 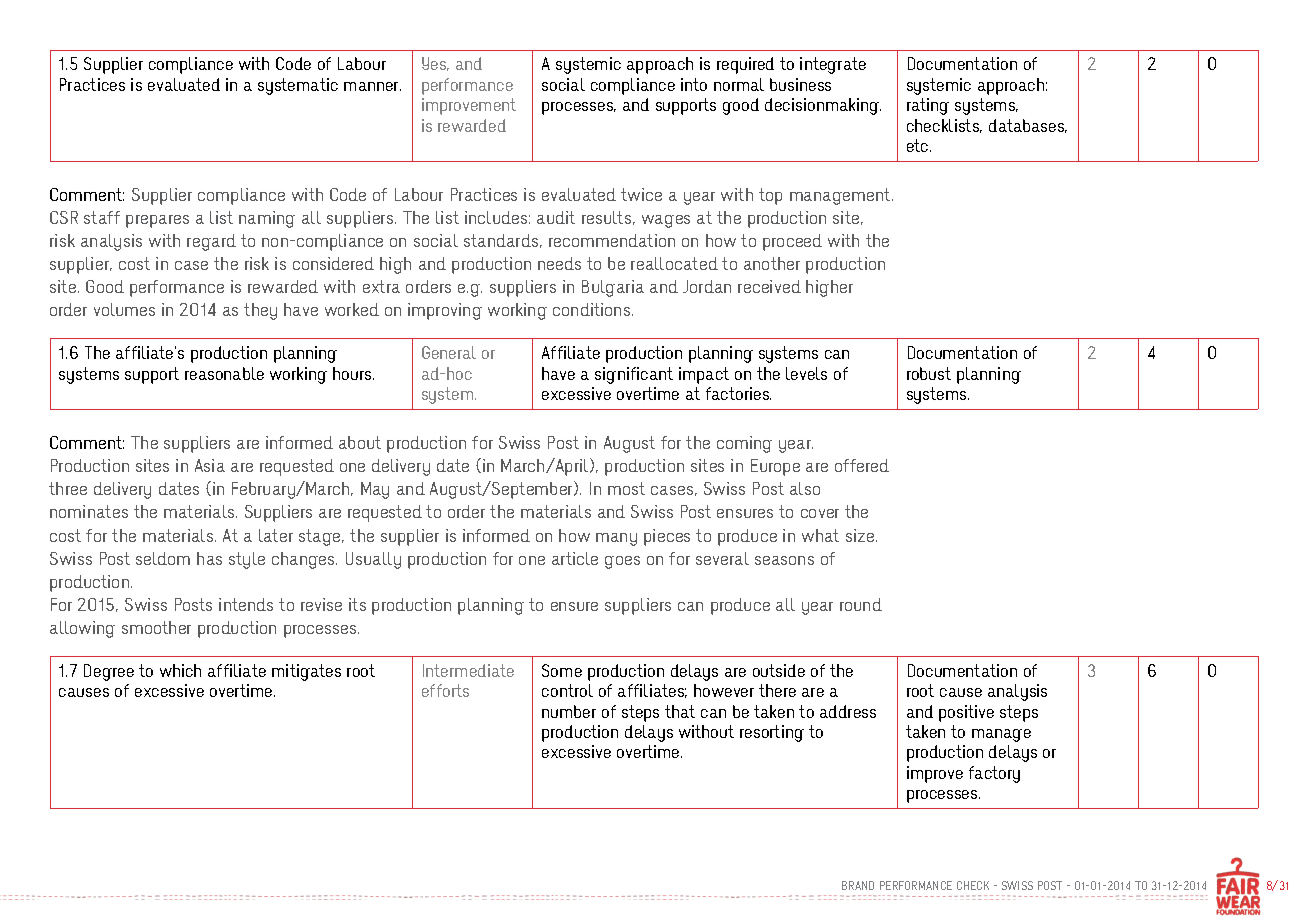 What do you see at coordinates (180, 670) in the screenshot?
I see `which` at bounding box center [180, 670].
